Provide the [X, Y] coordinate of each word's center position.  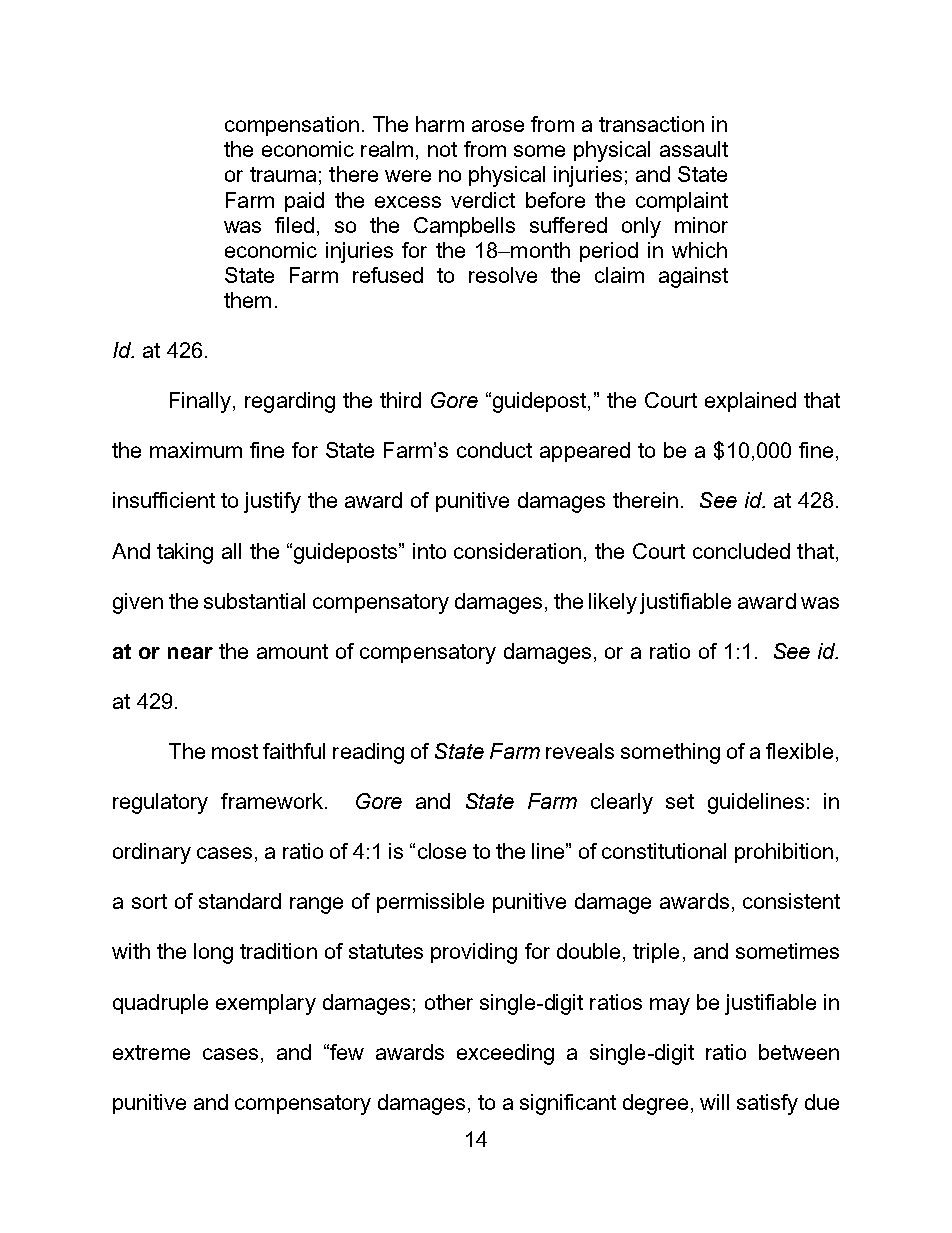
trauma [283, 174]
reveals [580, 751]
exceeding [505, 1054]
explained [750, 402]
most [235, 751]
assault [694, 149]
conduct [494, 450]
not [442, 149]
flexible [799, 751]
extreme [151, 1052]
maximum [196, 450]
